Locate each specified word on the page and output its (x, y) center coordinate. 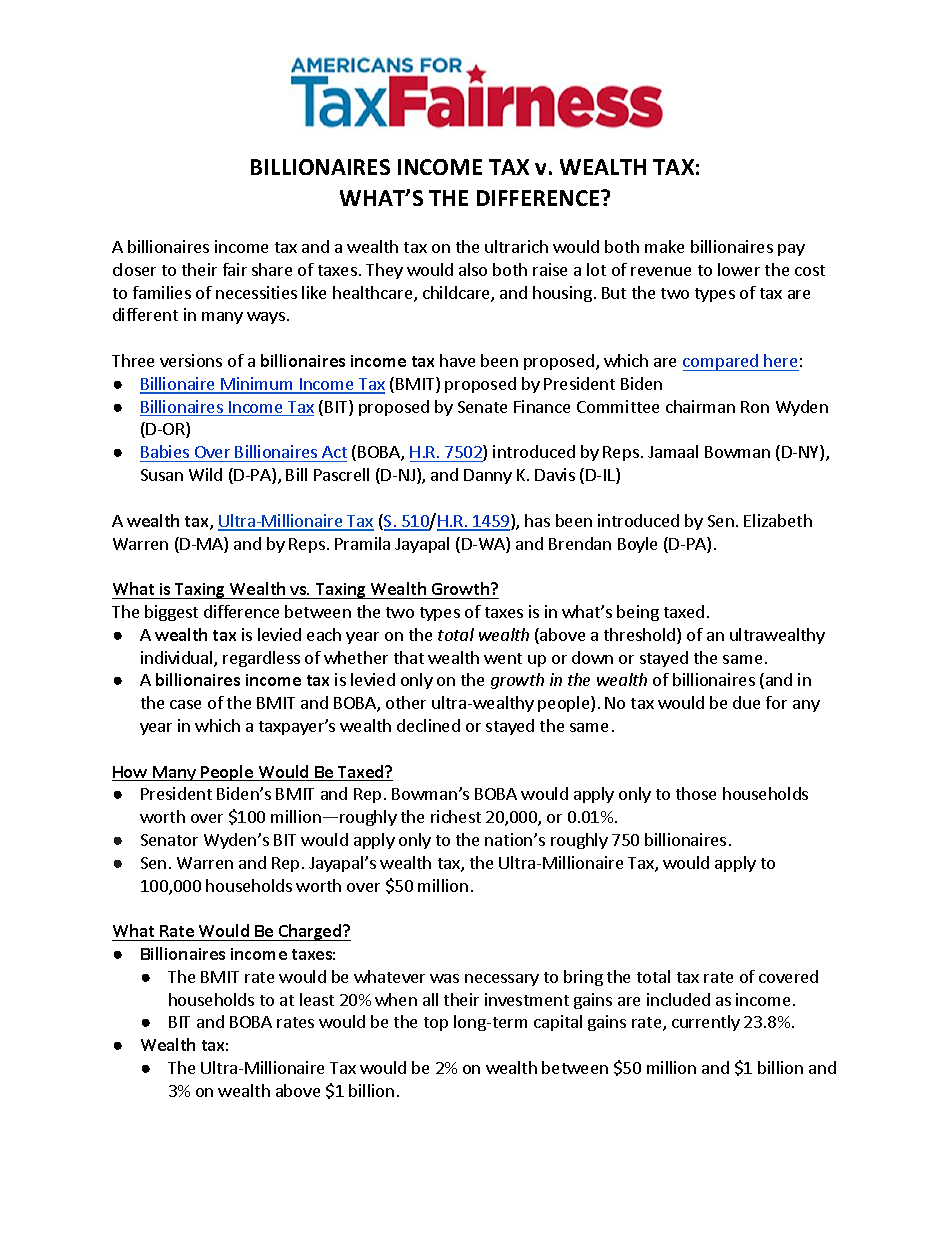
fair (235, 269)
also (473, 269)
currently (706, 1023)
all (430, 999)
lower (739, 269)
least (317, 999)
